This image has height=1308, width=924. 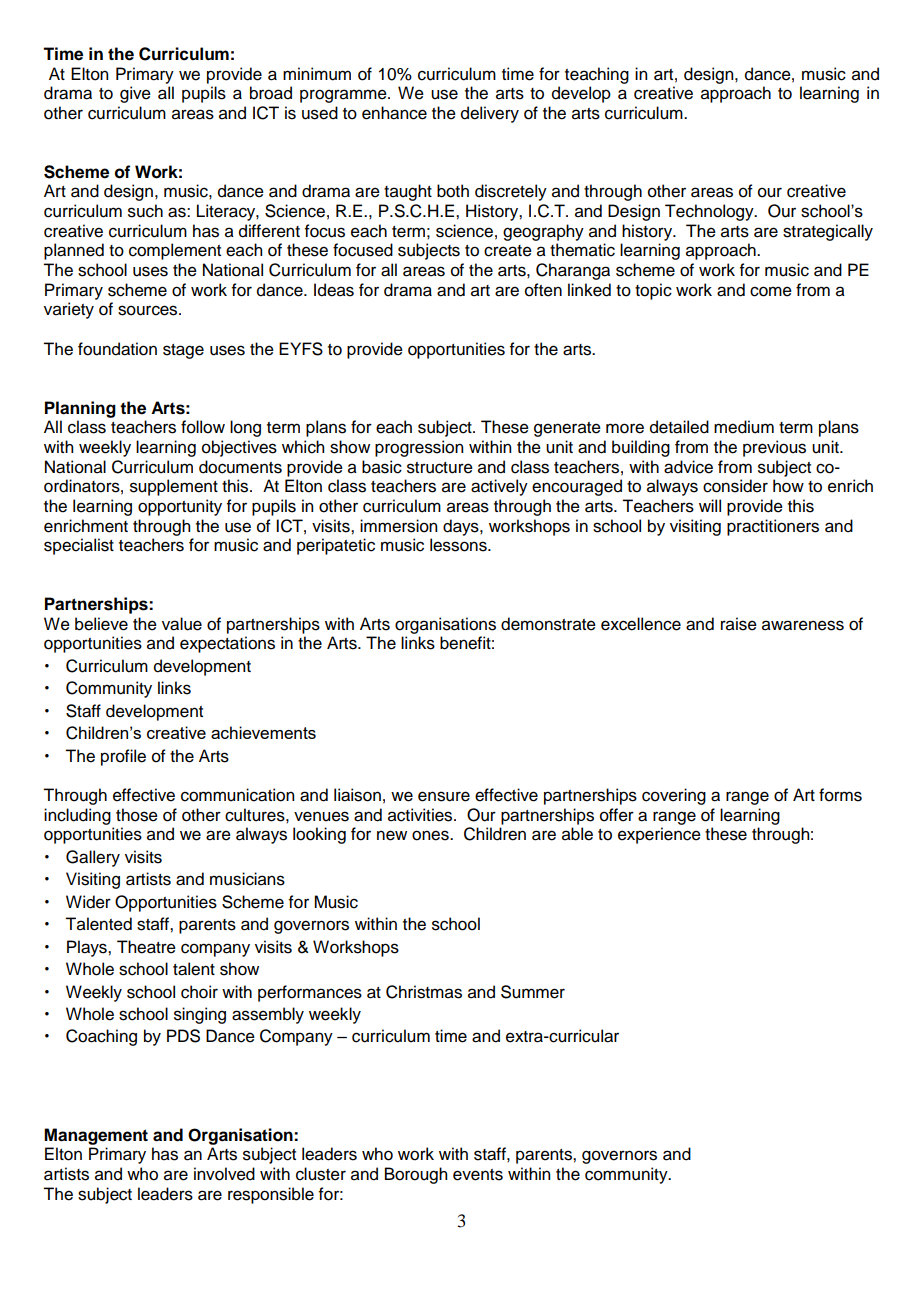 What do you see at coordinates (182, 624) in the image?
I see `value` at bounding box center [182, 624].
